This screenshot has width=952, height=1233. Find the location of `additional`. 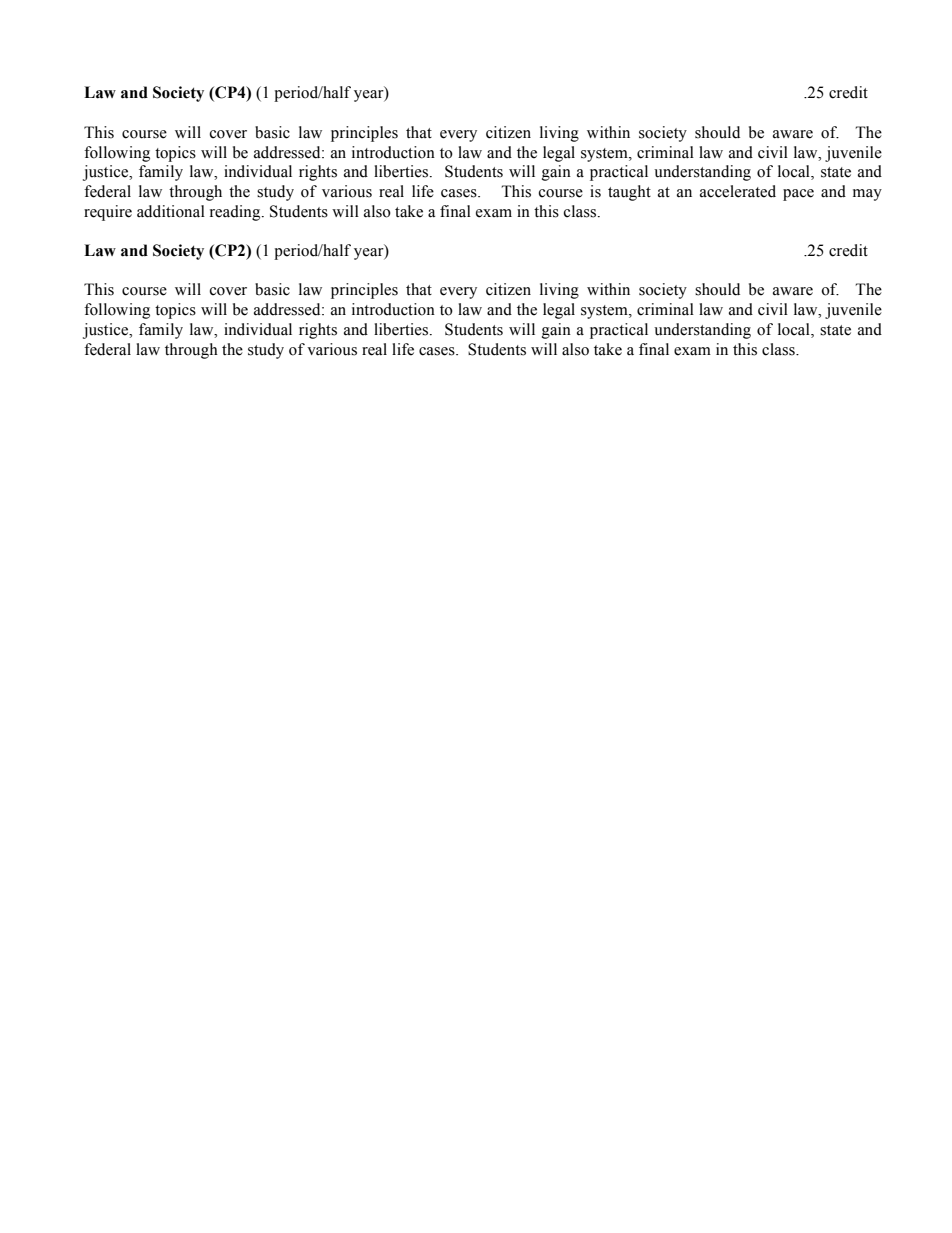

additional is located at coordinates (171, 211).
